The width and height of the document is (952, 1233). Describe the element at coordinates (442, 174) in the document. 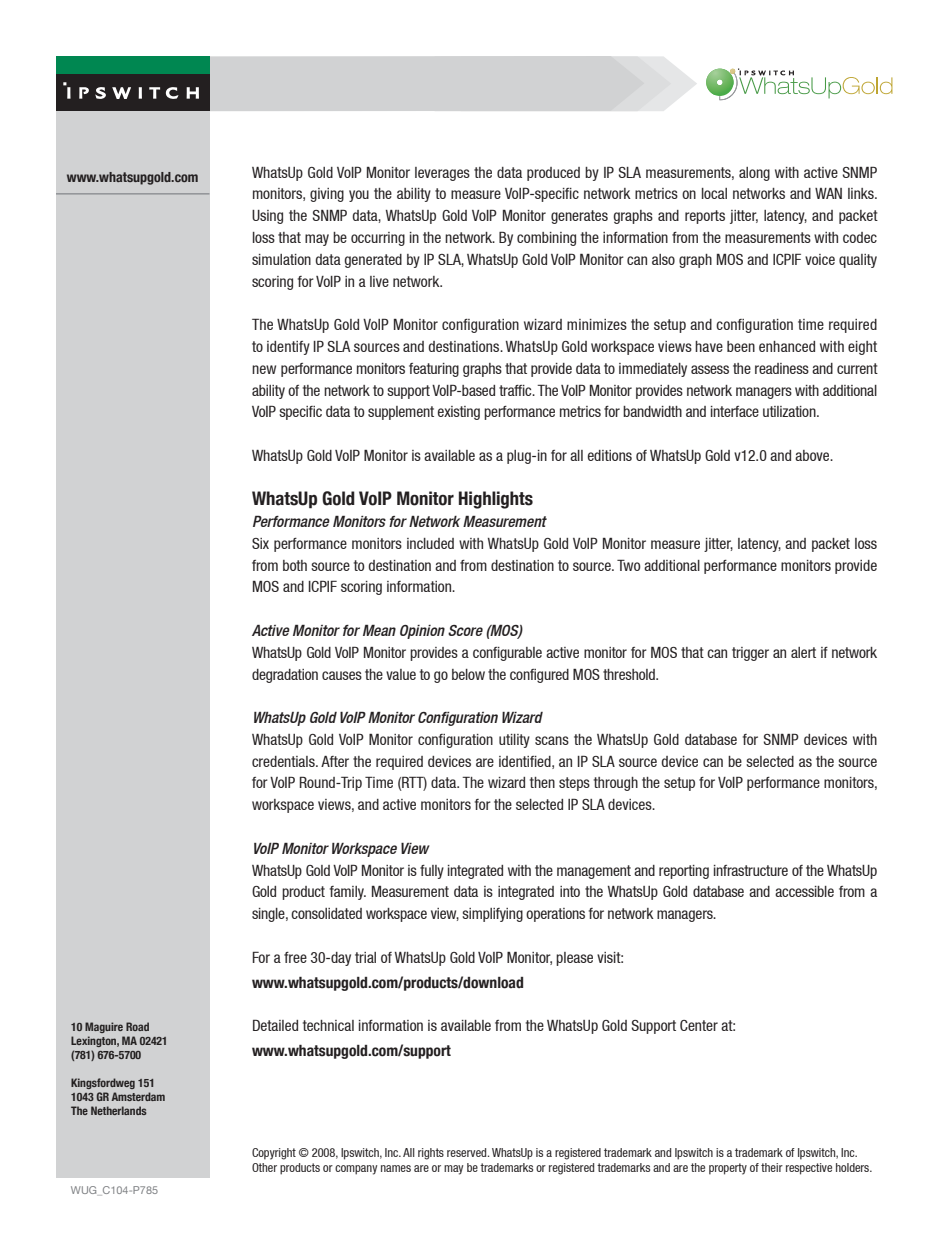

I see `leverages` at that location.
